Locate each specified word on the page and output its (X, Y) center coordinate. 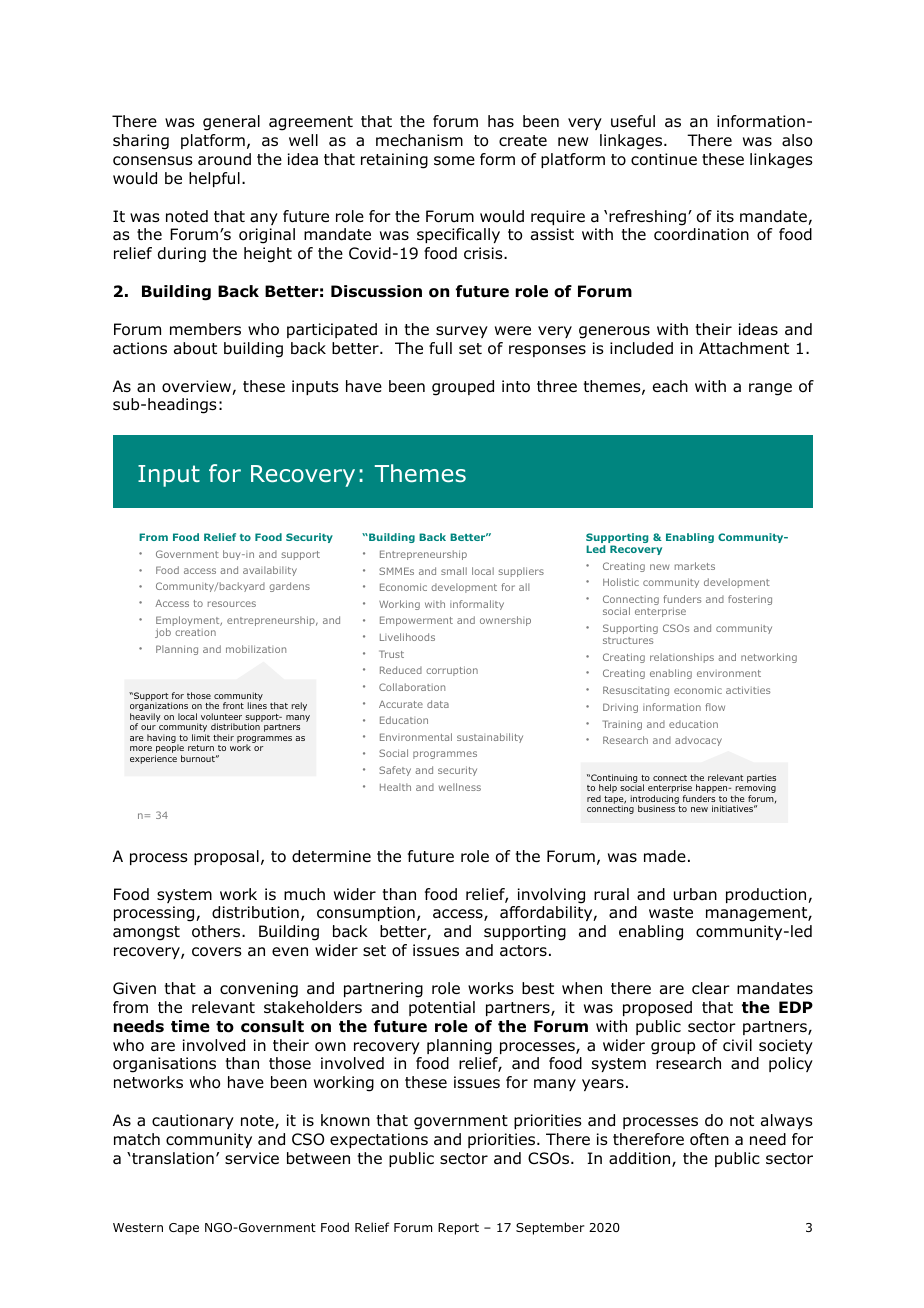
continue (664, 159)
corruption (452, 671)
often (709, 1139)
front (233, 705)
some (454, 161)
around (224, 159)
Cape (184, 1229)
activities (748, 690)
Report (458, 1229)
